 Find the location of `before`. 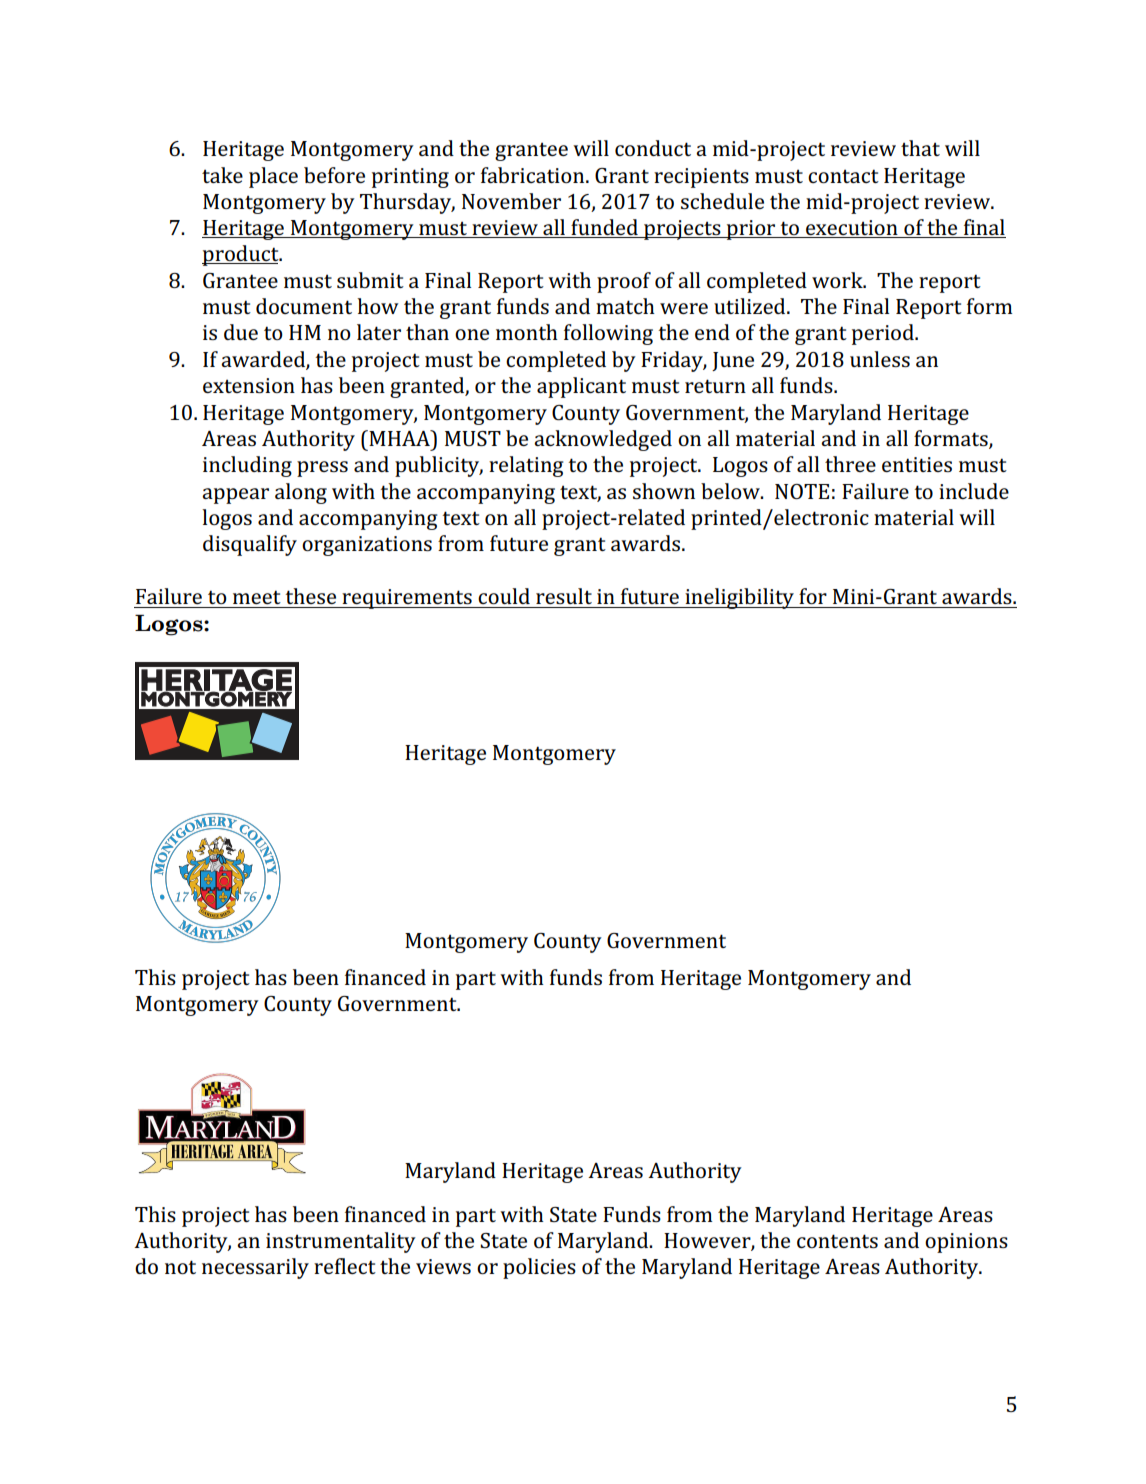

before is located at coordinates (334, 175).
